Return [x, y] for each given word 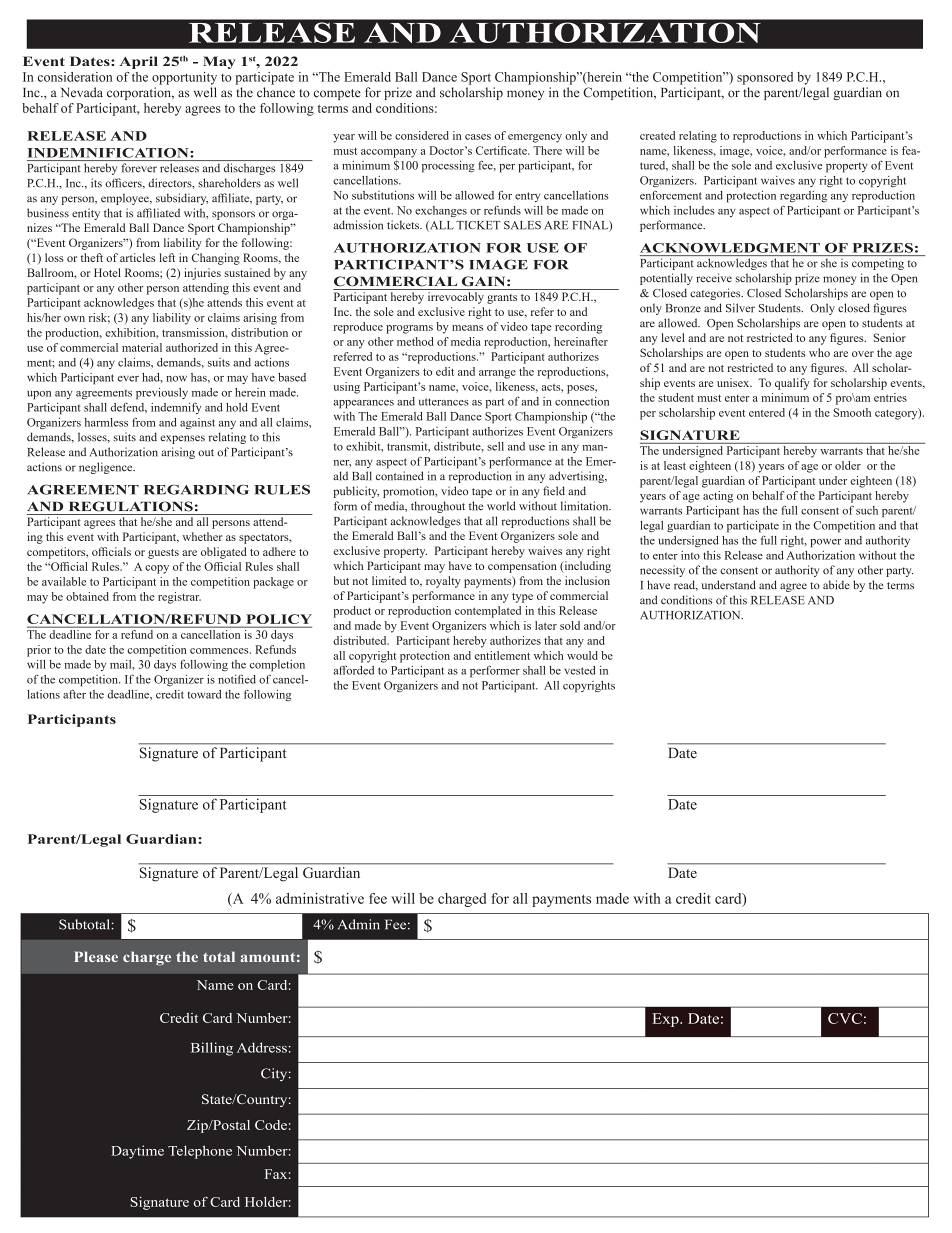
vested [580, 670]
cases [478, 137]
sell [495, 446]
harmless [106, 422]
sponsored [765, 78]
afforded [353, 670]
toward [205, 694]
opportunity [184, 78]
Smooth [852, 412]
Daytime [137, 1152]
